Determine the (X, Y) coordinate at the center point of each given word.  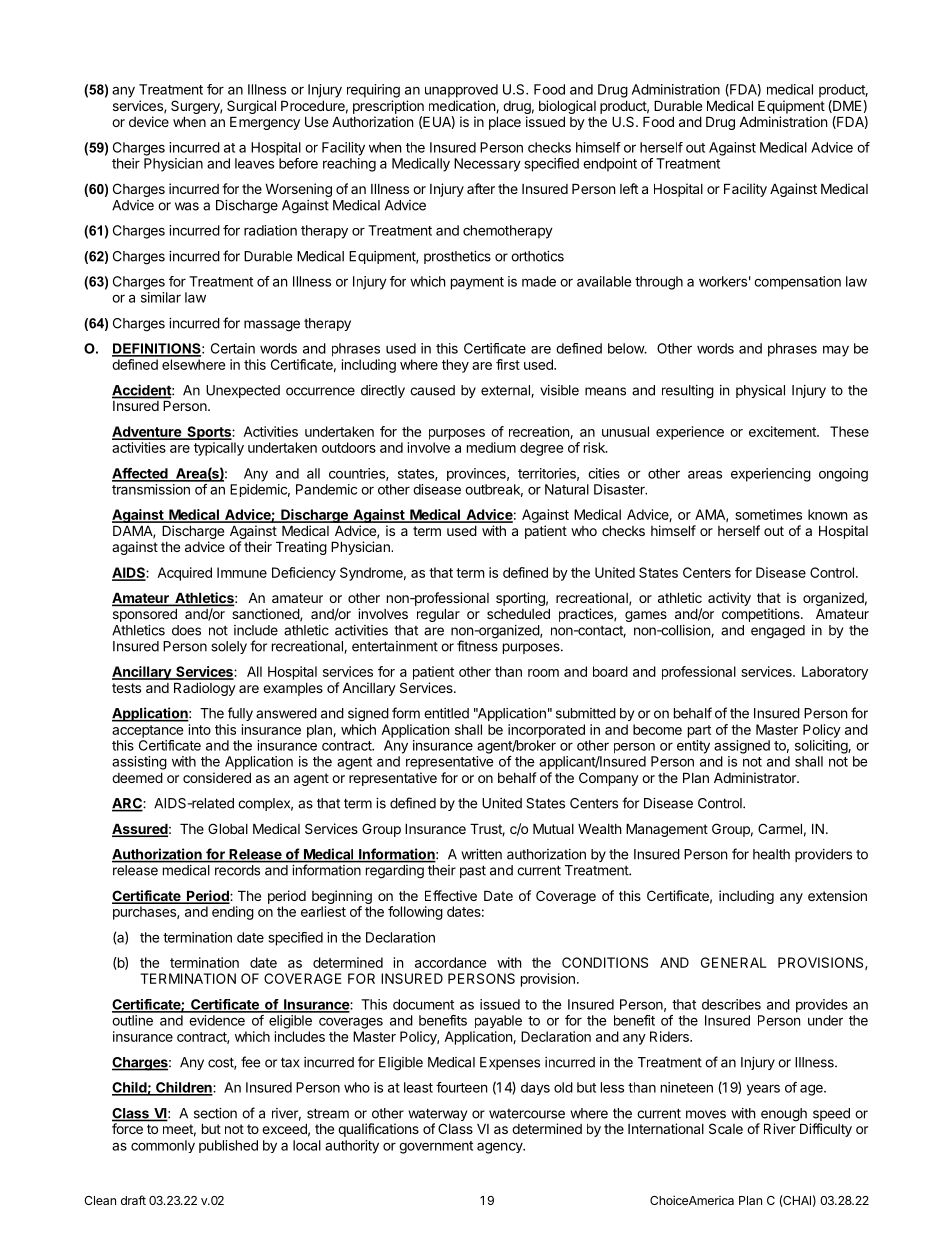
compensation (797, 283)
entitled (446, 713)
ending (233, 913)
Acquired (184, 574)
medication (463, 106)
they (455, 366)
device (149, 121)
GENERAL (733, 962)
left (629, 188)
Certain (233, 348)
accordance (450, 962)
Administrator (756, 777)
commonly (163, 1146)
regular (438, 615)
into (200, 729)
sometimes (768, 514)
